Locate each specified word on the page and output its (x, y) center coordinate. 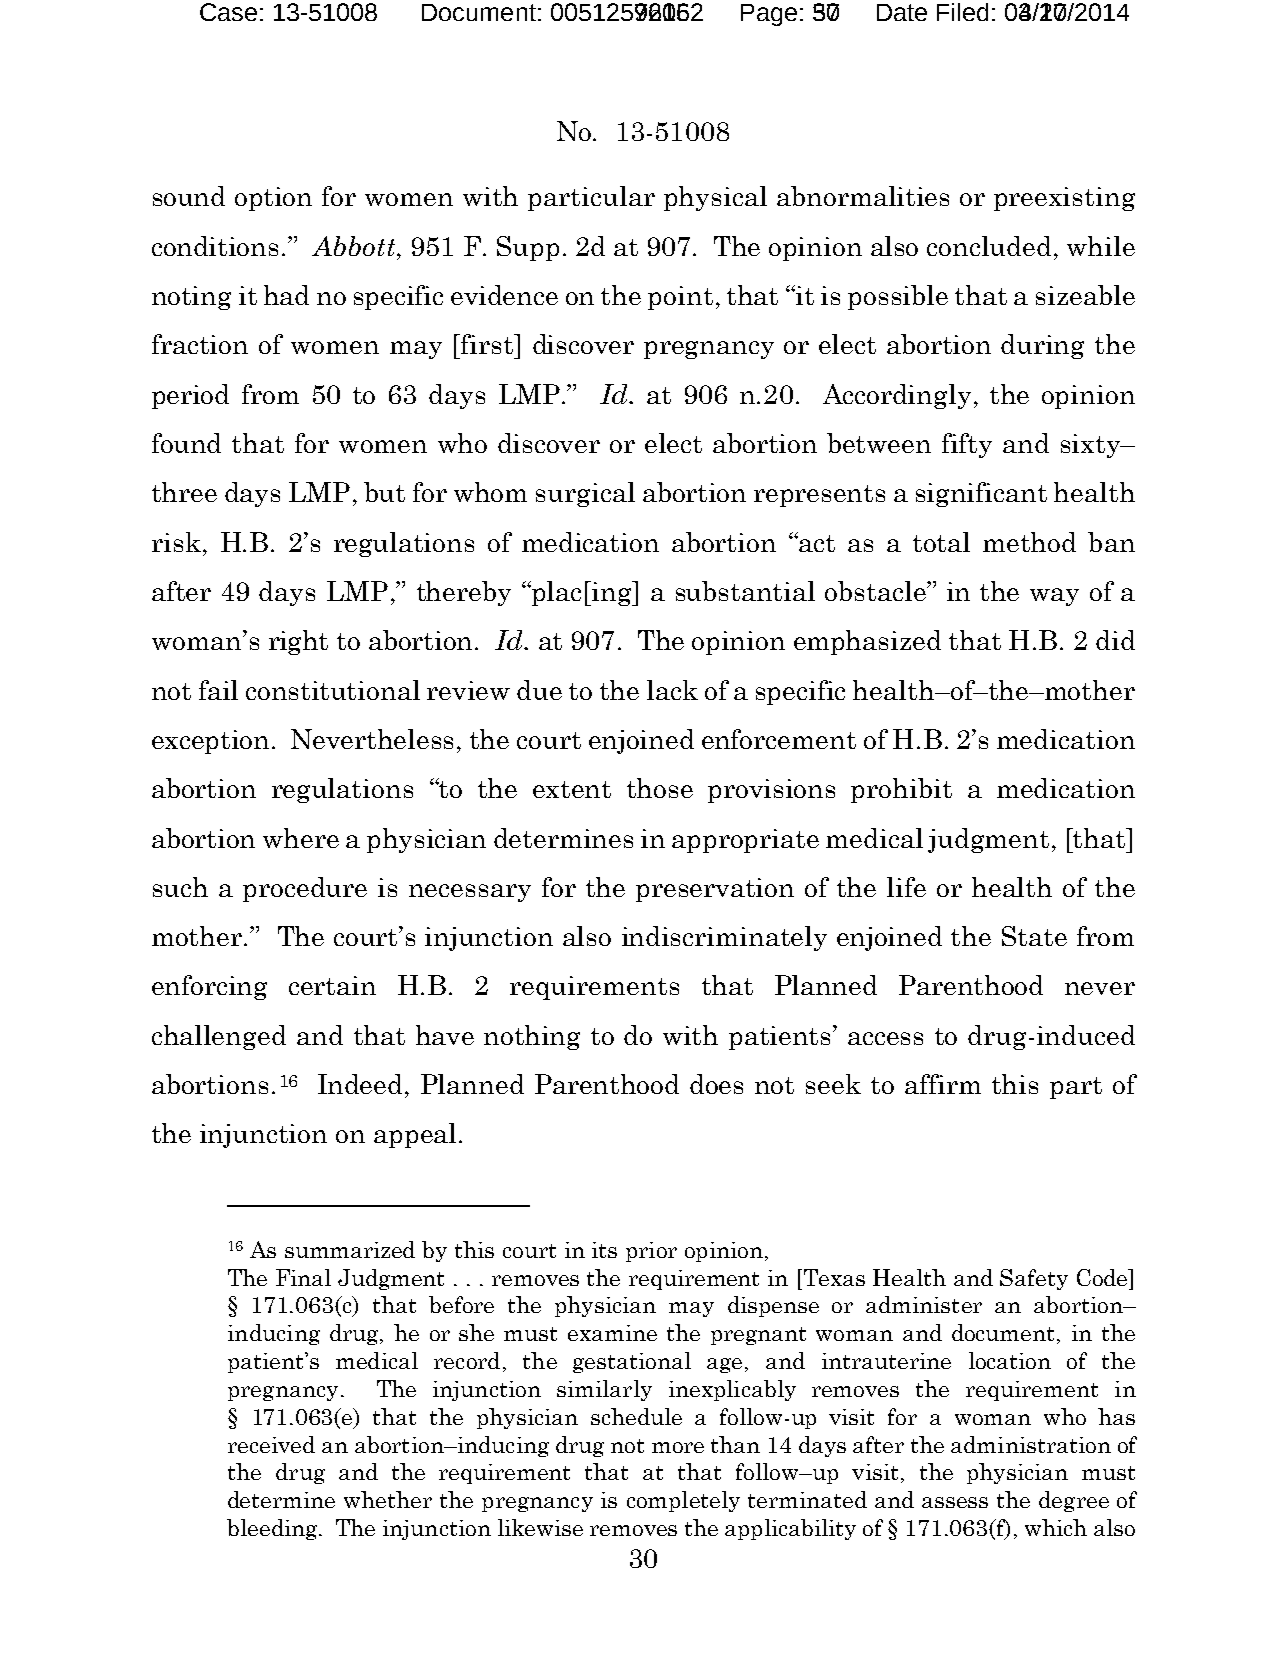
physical (715, 198)
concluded (989, 246)
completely (683, 1501)
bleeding (273, 1529)
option (273, 199)
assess (955, 1502)
